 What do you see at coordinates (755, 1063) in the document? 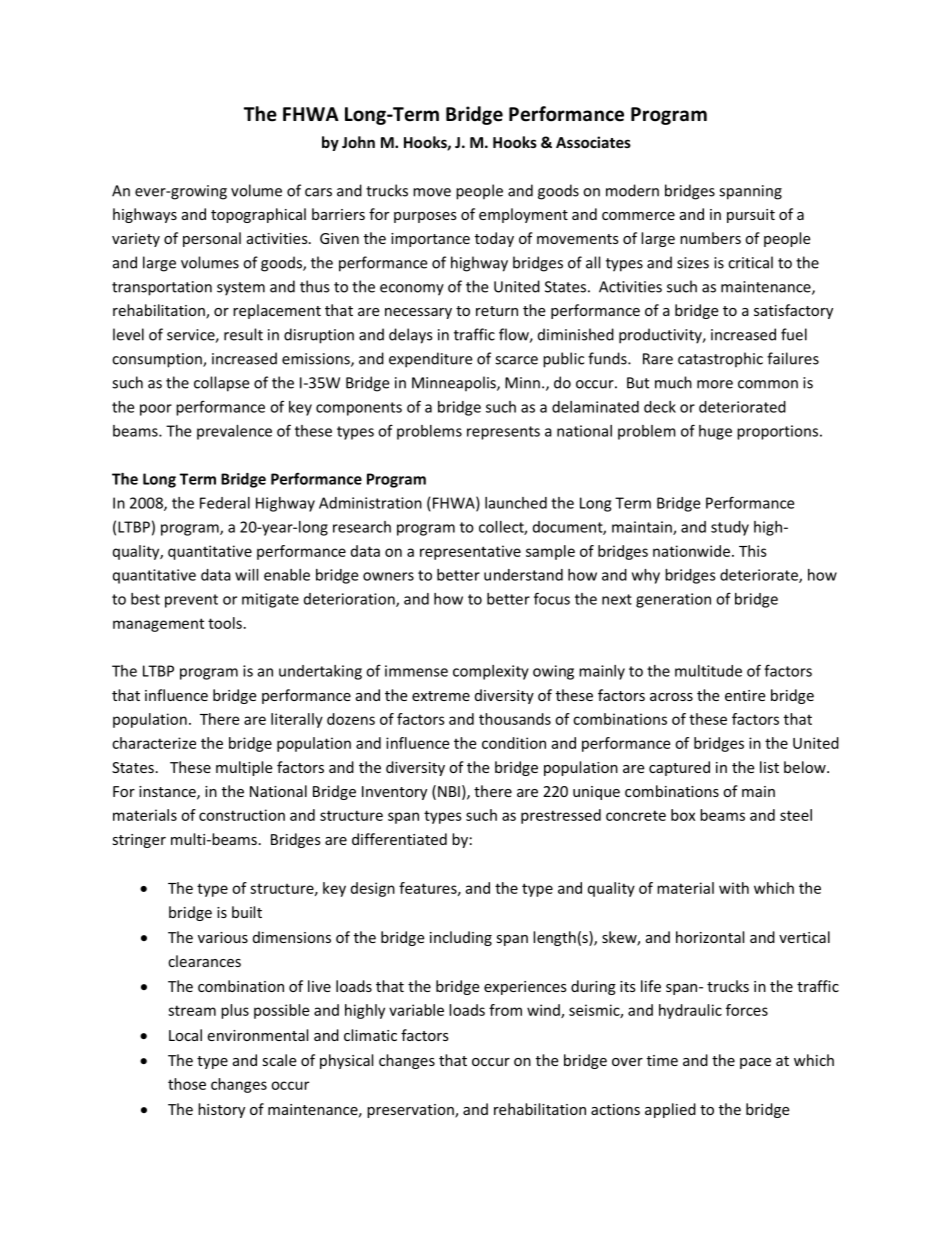
I see `pace` at bounding box center [755, 1063].
